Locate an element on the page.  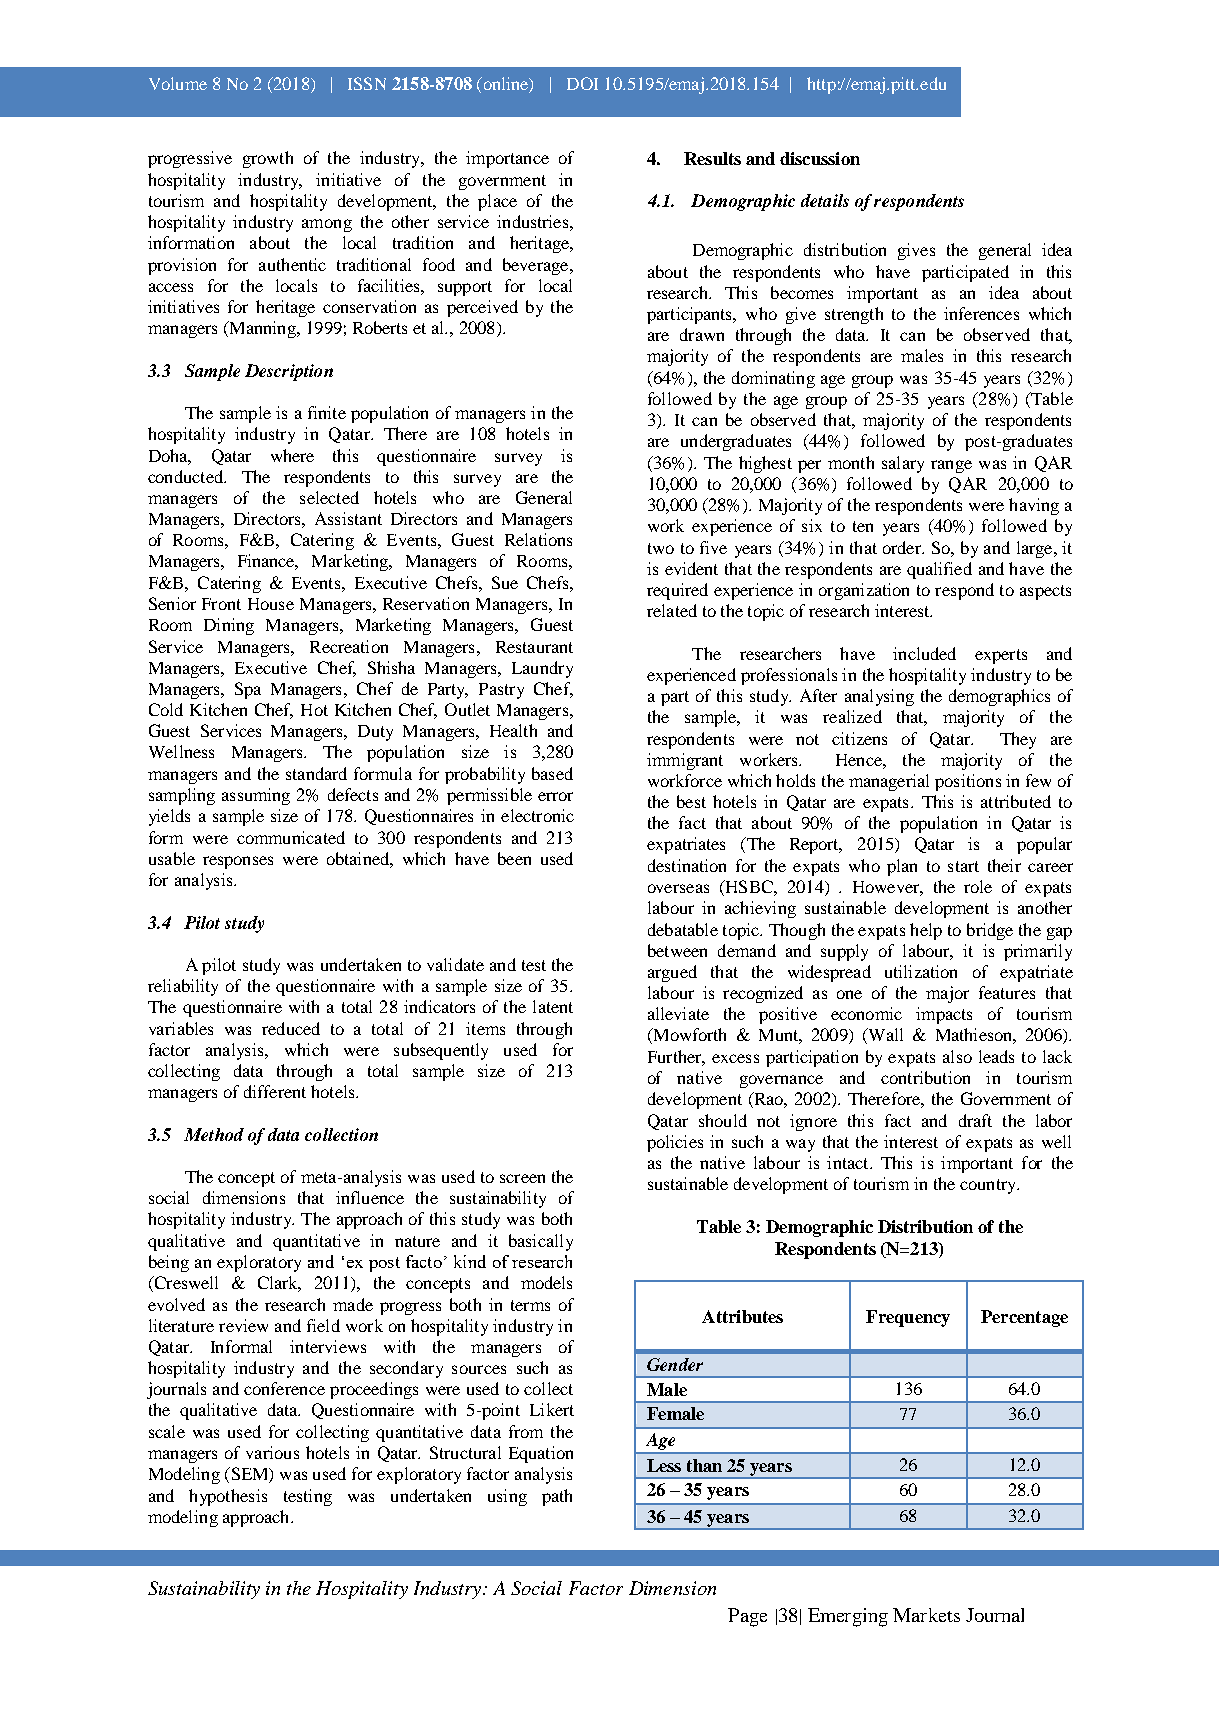
growth is located at coordinates (268, 159).
